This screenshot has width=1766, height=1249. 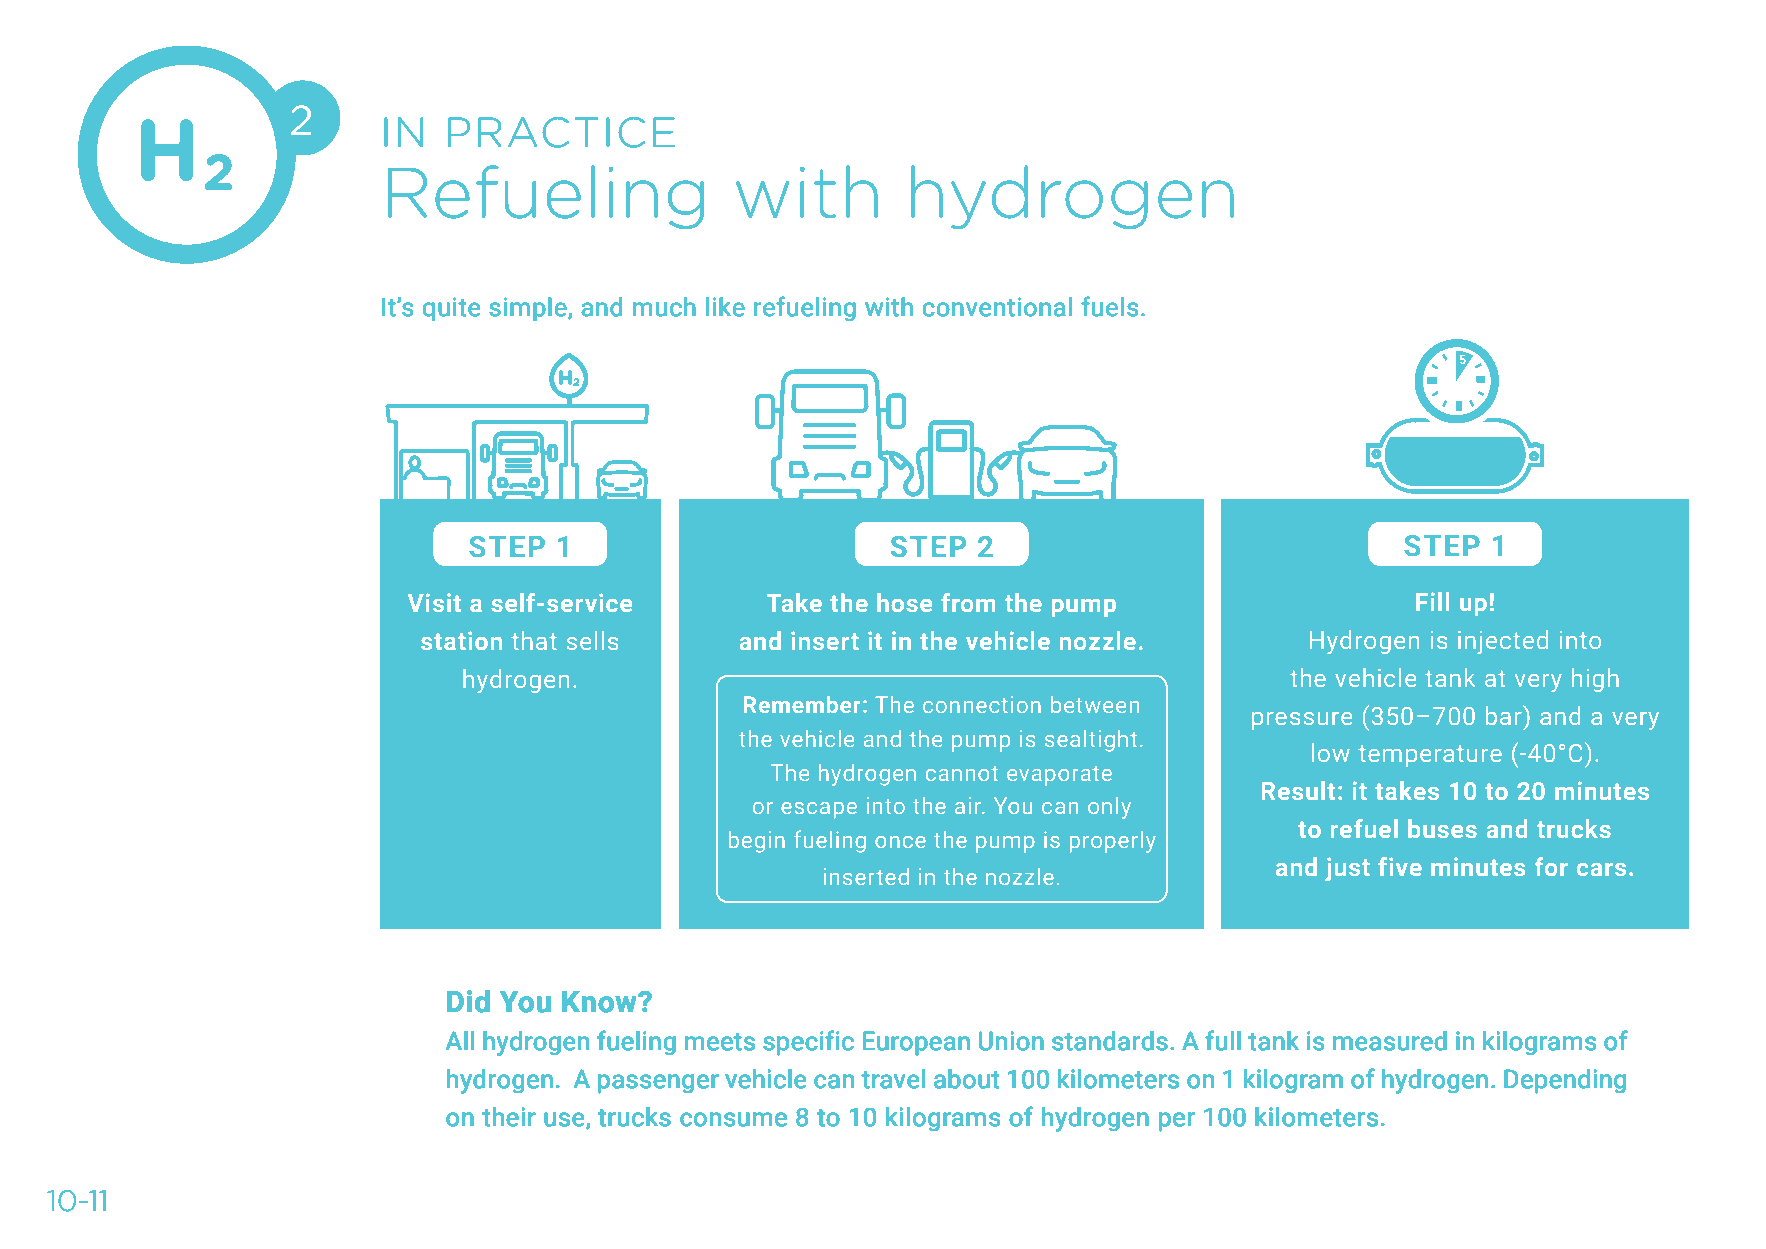 What do you see at coordinates (966, 1079) in the screenshot?
I see `about` at bounding box center [966, 1079].
